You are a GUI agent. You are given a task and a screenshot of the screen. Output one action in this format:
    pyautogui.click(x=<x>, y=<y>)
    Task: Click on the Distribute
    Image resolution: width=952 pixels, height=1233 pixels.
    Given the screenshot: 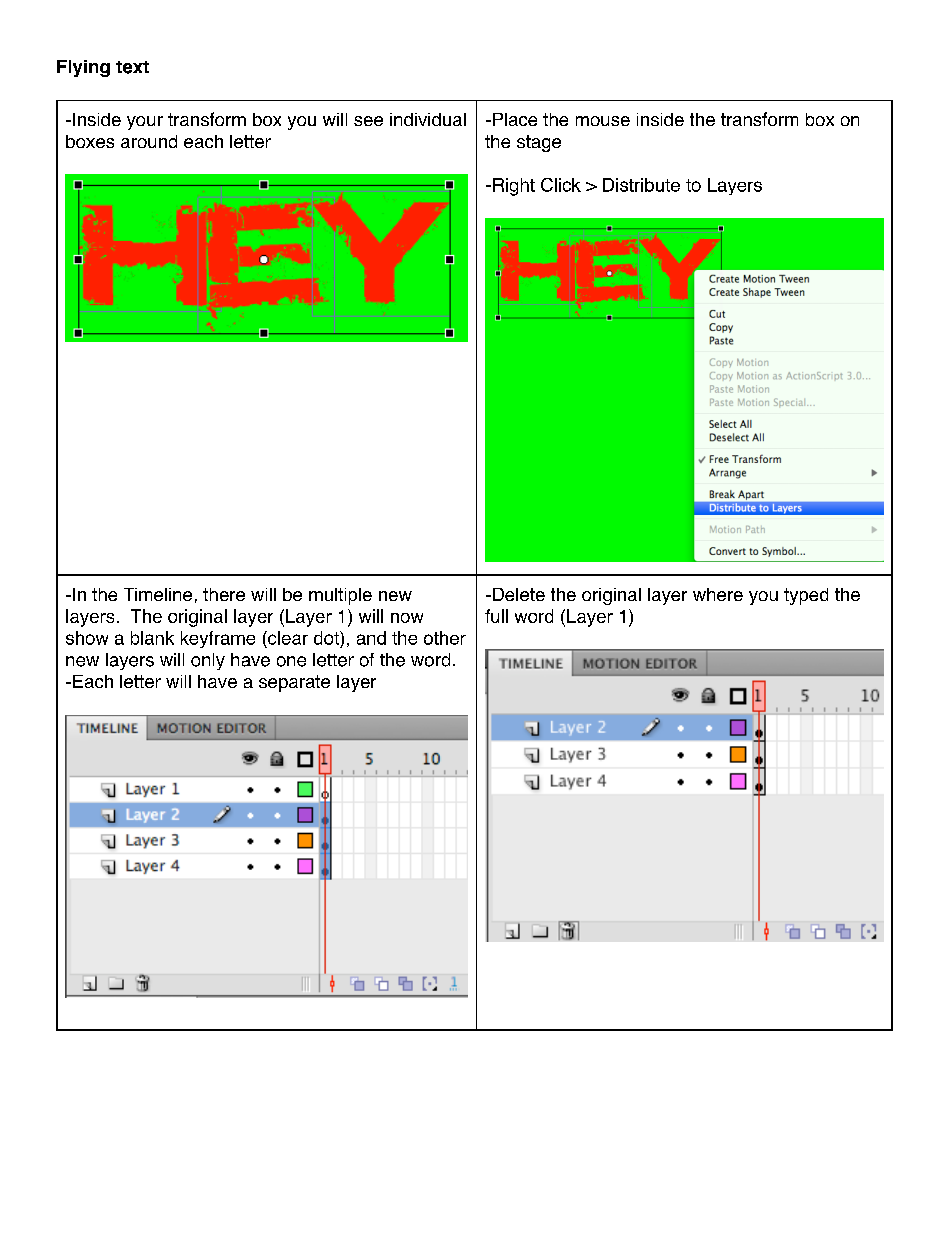 What is the action you would take?
    pyautogui.click(x=641, y=185)
